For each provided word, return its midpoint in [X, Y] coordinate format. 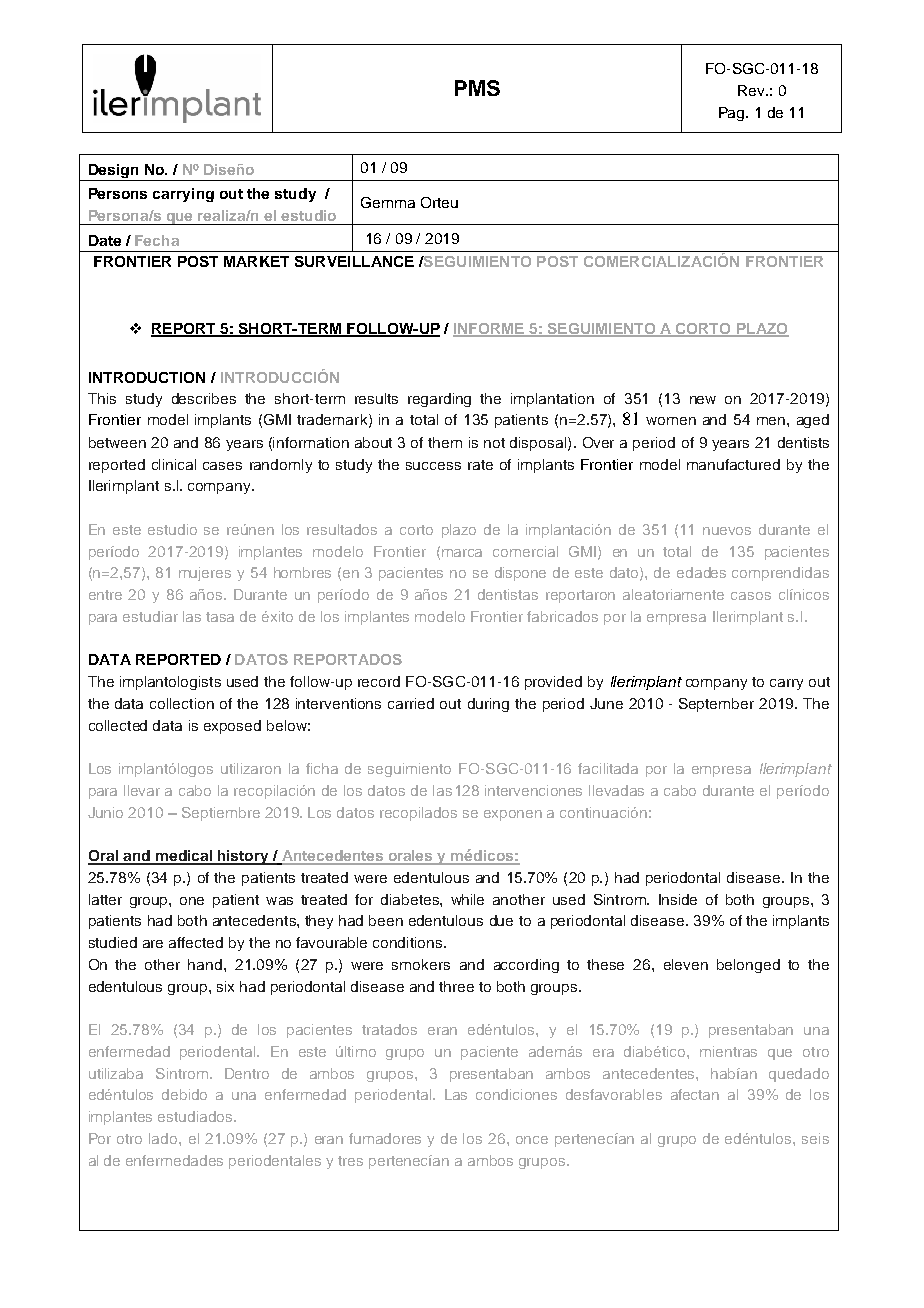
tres [350, 1161]
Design [114, 172]
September [716, 705]
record [379, 681]
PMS [477, 88]
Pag [733, 114]
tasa [220, 617]
